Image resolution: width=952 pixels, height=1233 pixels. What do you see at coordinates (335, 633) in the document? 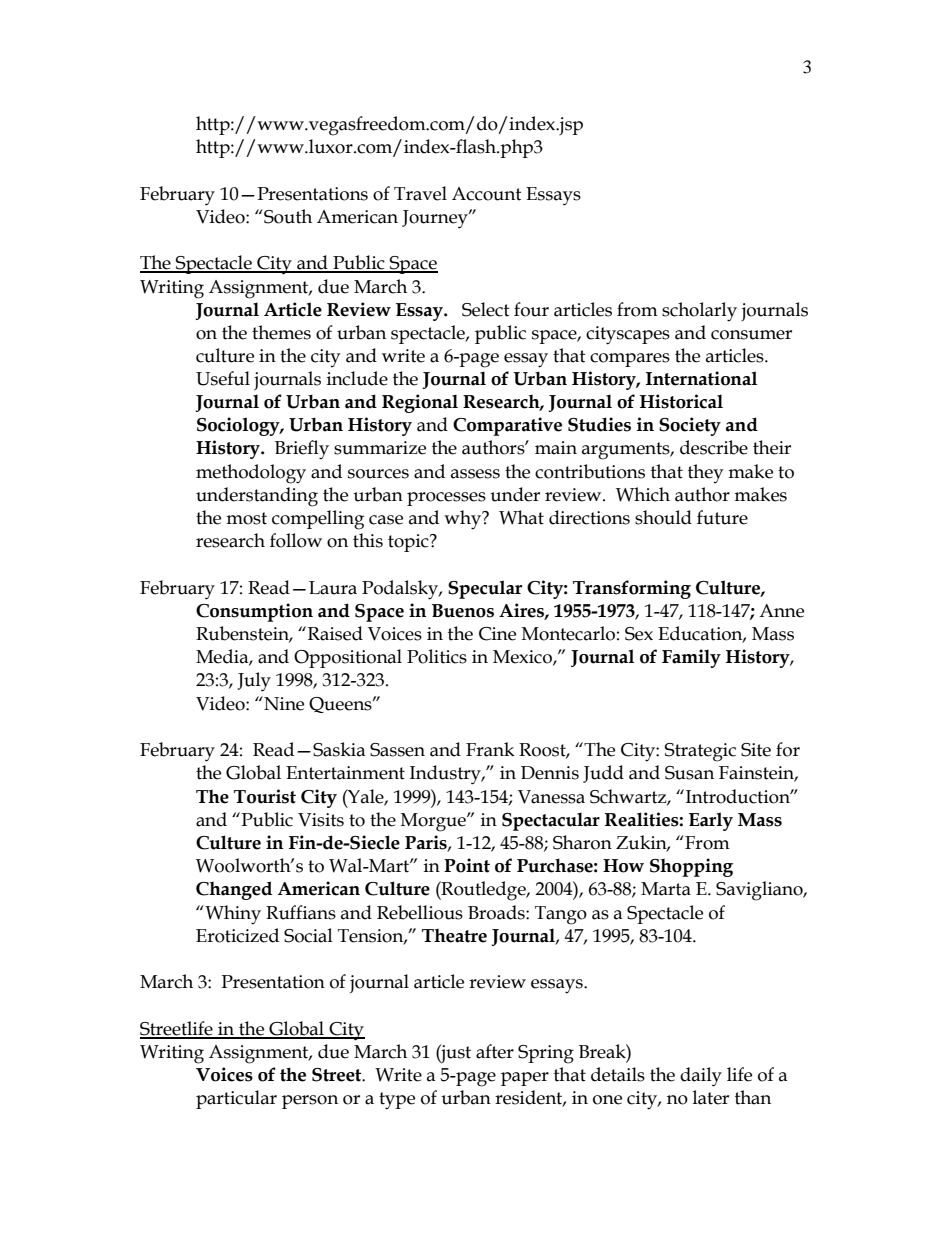
I see `Raised` at bounding box center [335, 633].
